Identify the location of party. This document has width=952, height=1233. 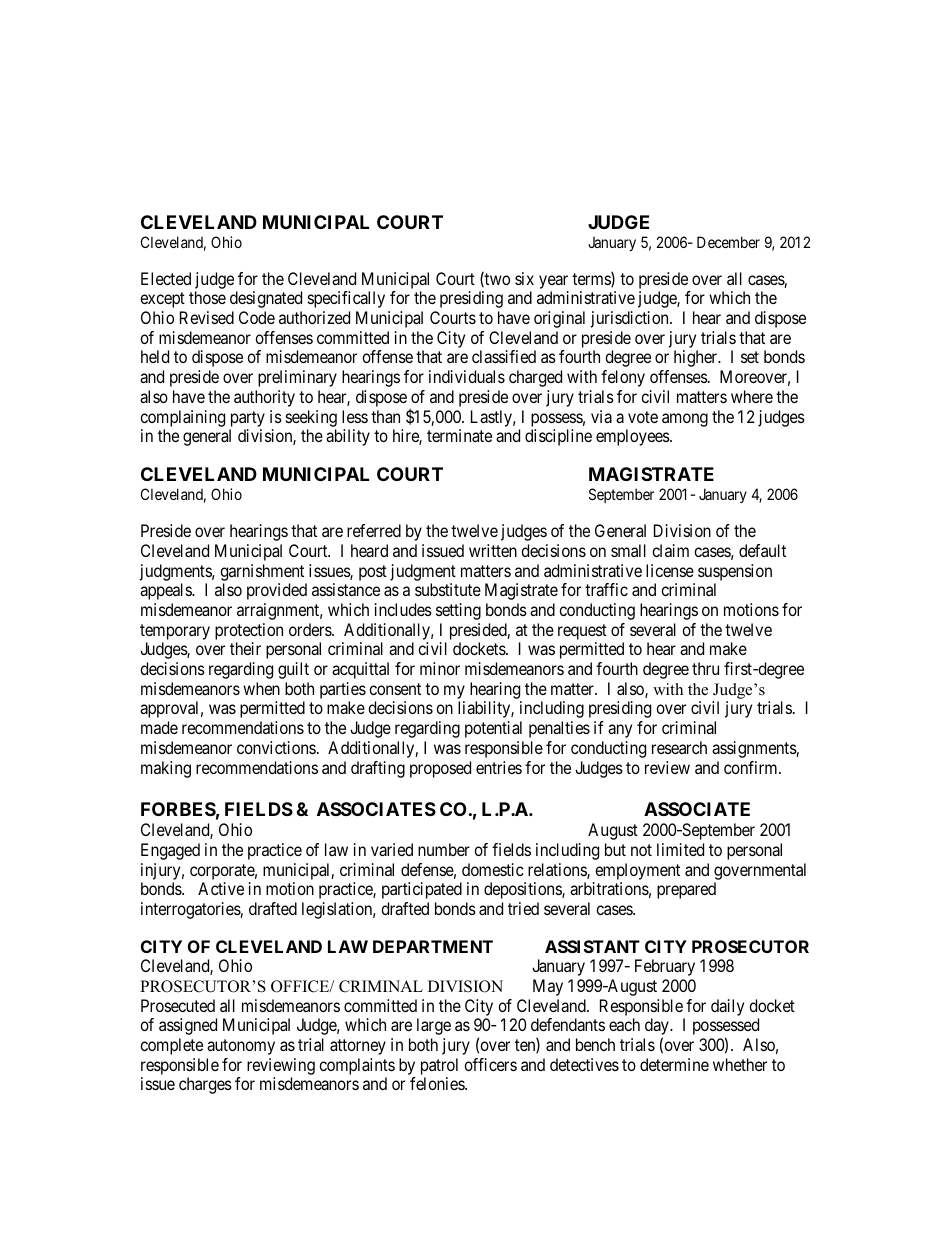
(248, 419).
